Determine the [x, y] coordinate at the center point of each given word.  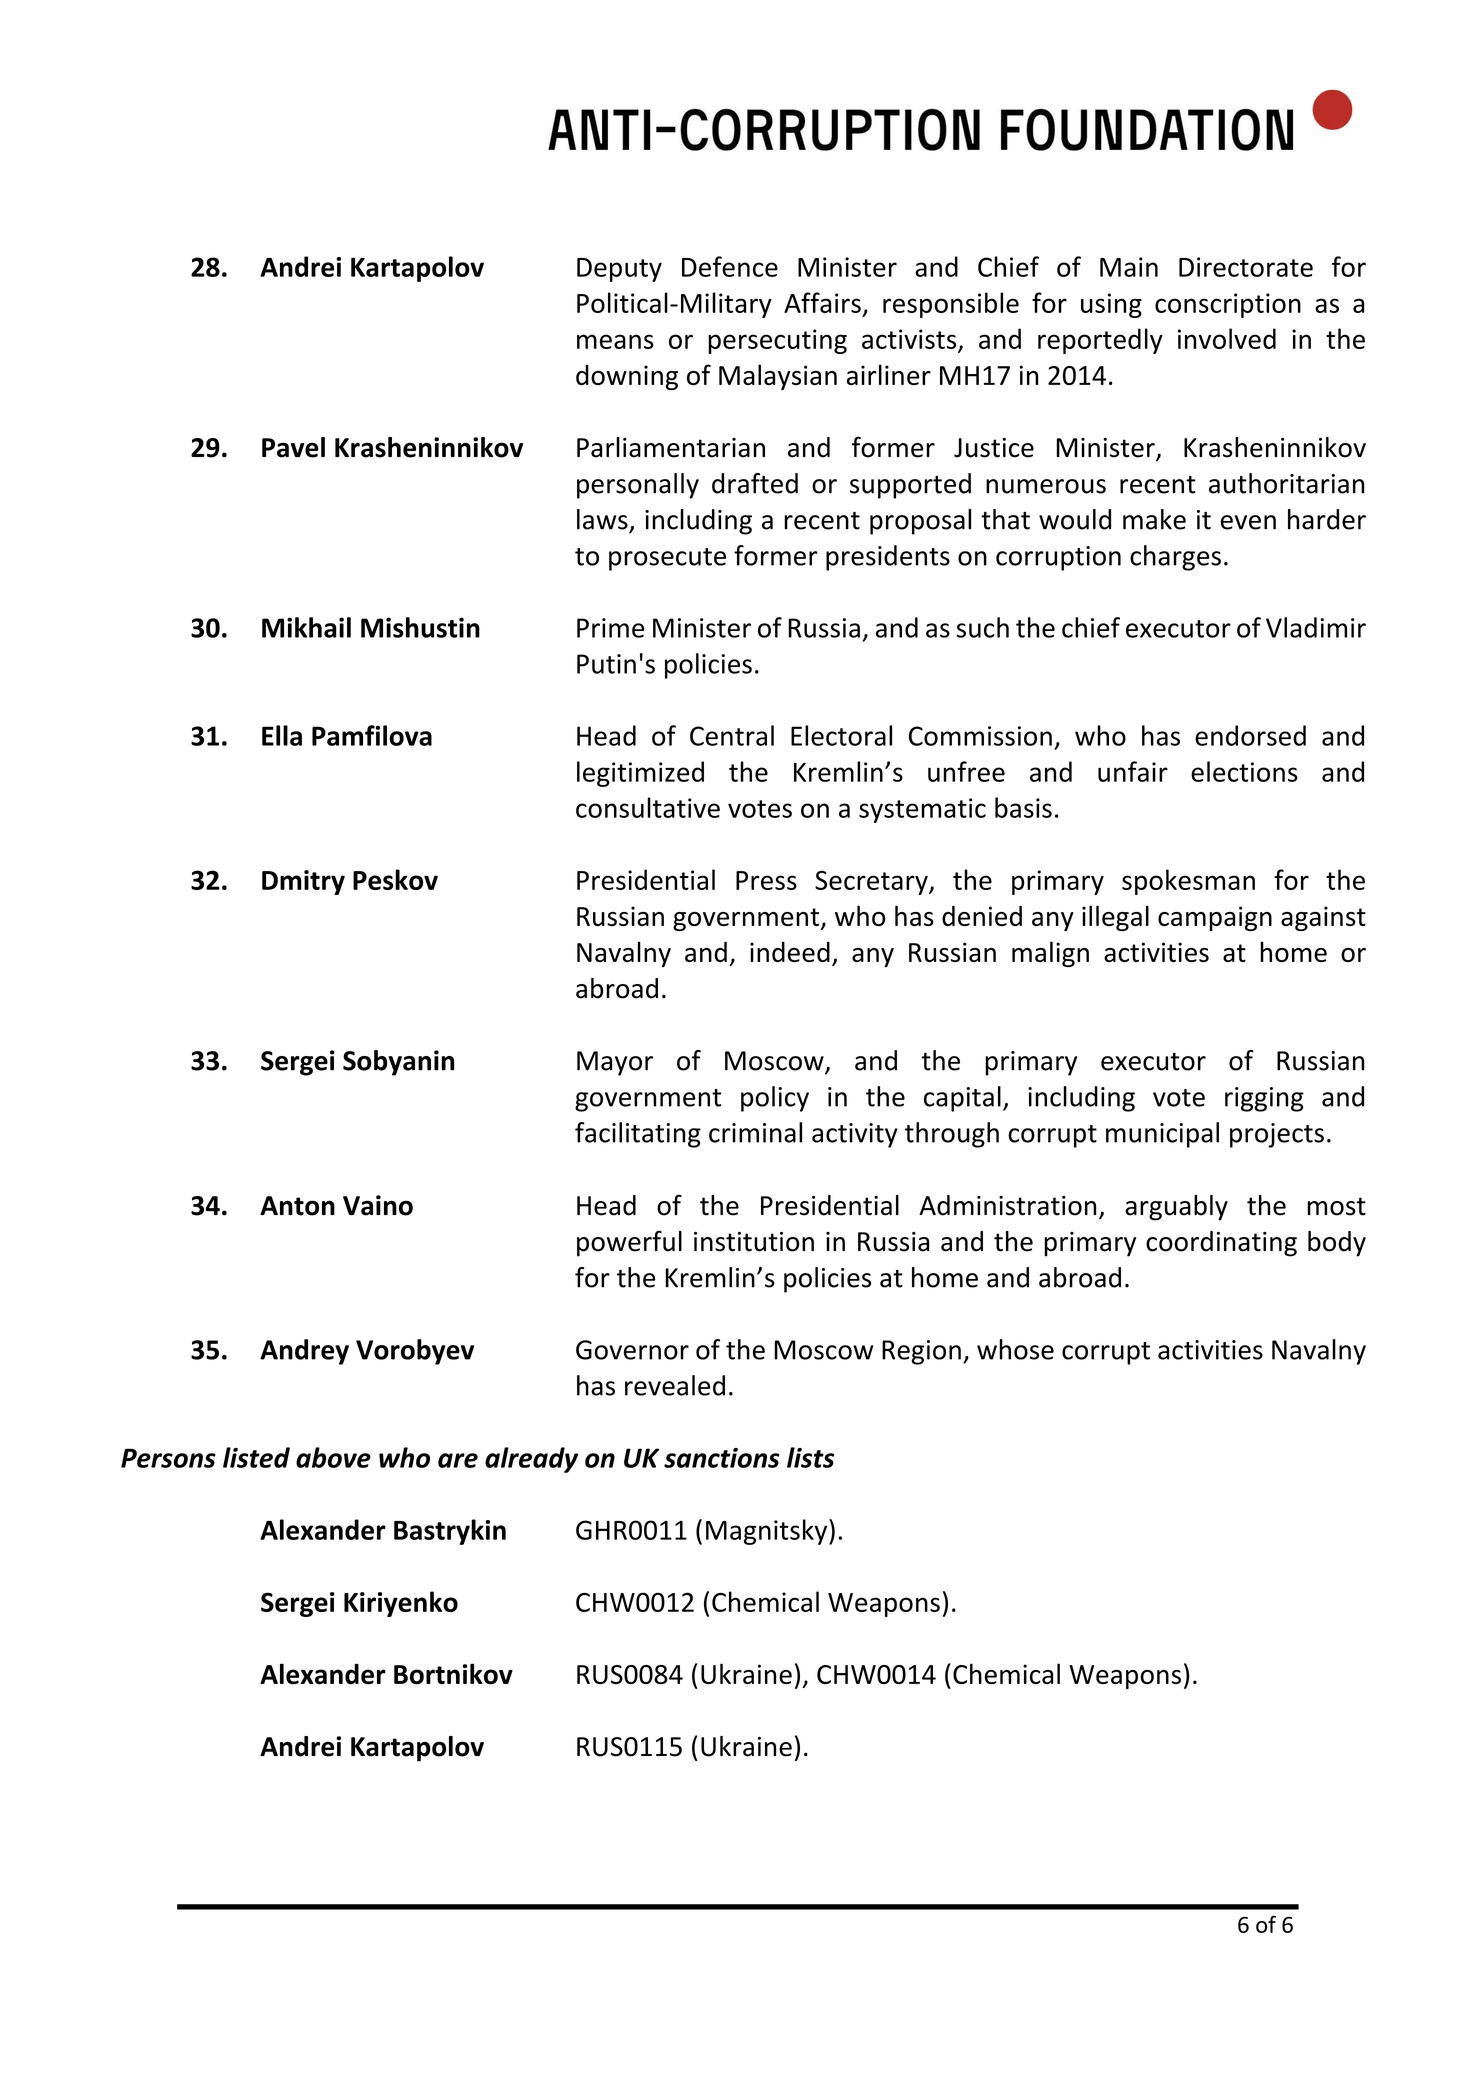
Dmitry [303, 882]
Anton [297, 1206]
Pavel [293, 447]
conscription [1228, 305]
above [333, 1457]
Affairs [822, 302]
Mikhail [306, 627]
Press [766, 880]
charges [1175, 558]
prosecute [667, 559]
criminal [755, 1132]
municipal [1162, 1135]
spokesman [1188, 882]
